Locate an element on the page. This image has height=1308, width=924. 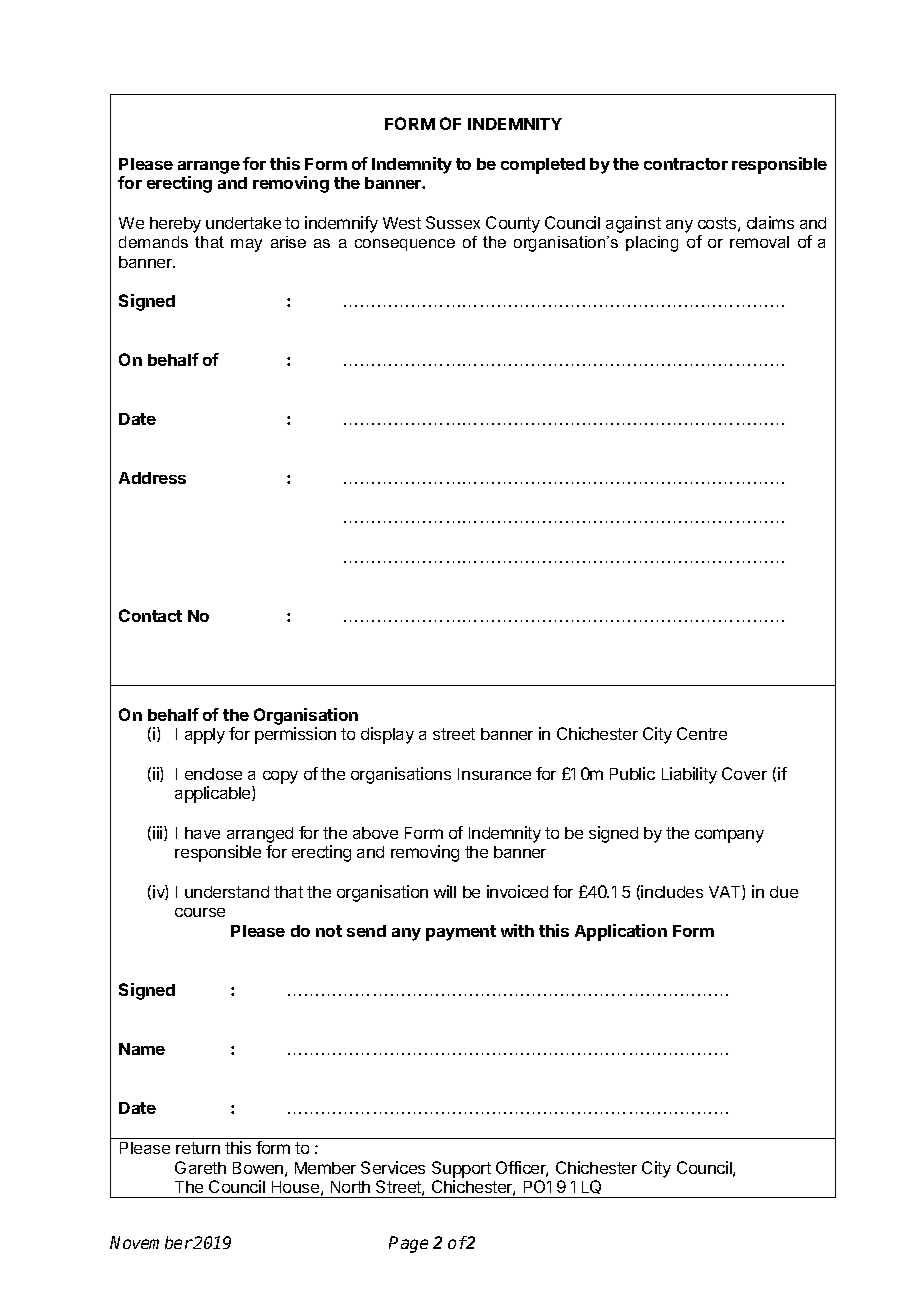
display is located at coordinates (387, 735).
